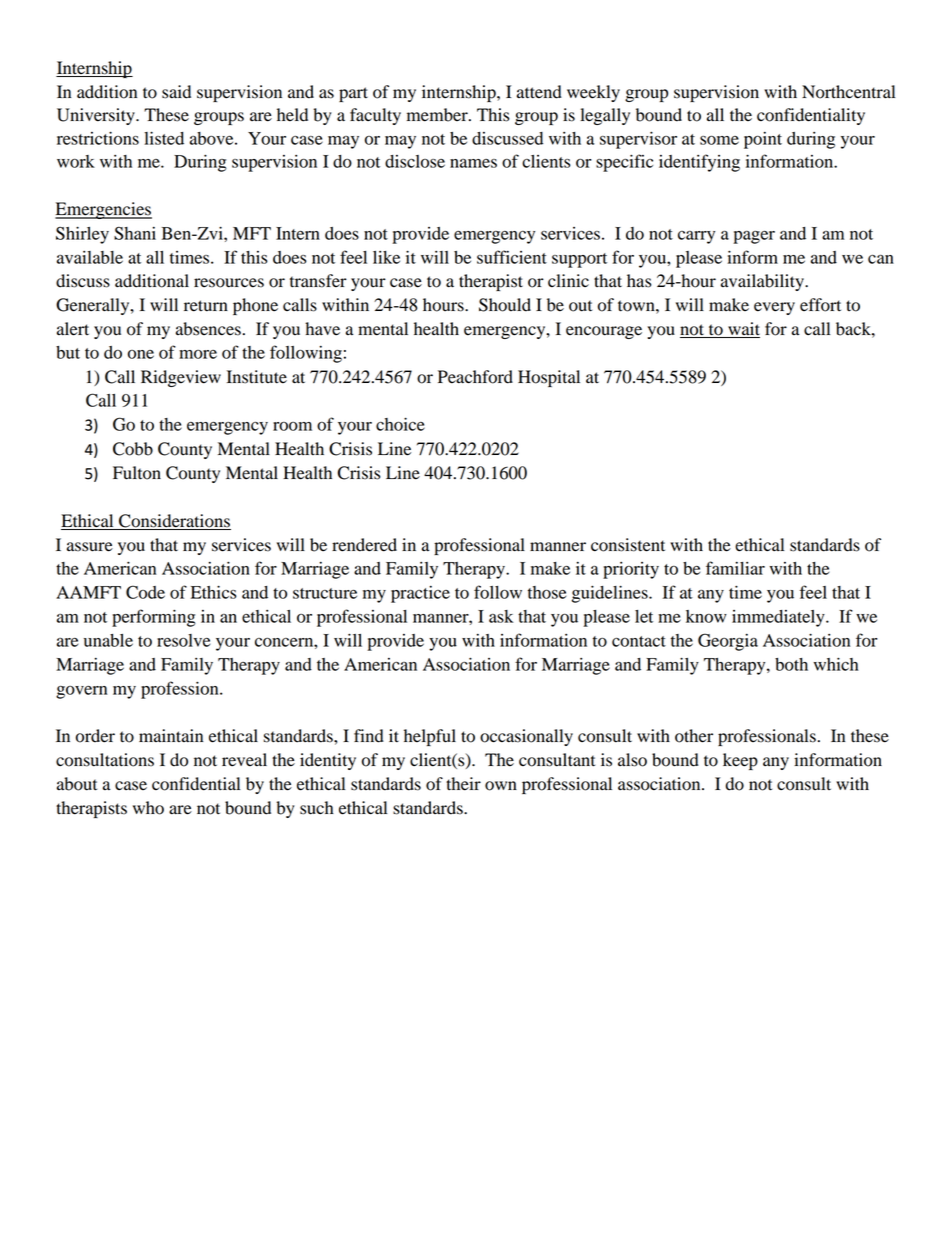  What do you see at coordinates (145, 592) in the page?
I see `Code` at bounding box center [145, 592].
